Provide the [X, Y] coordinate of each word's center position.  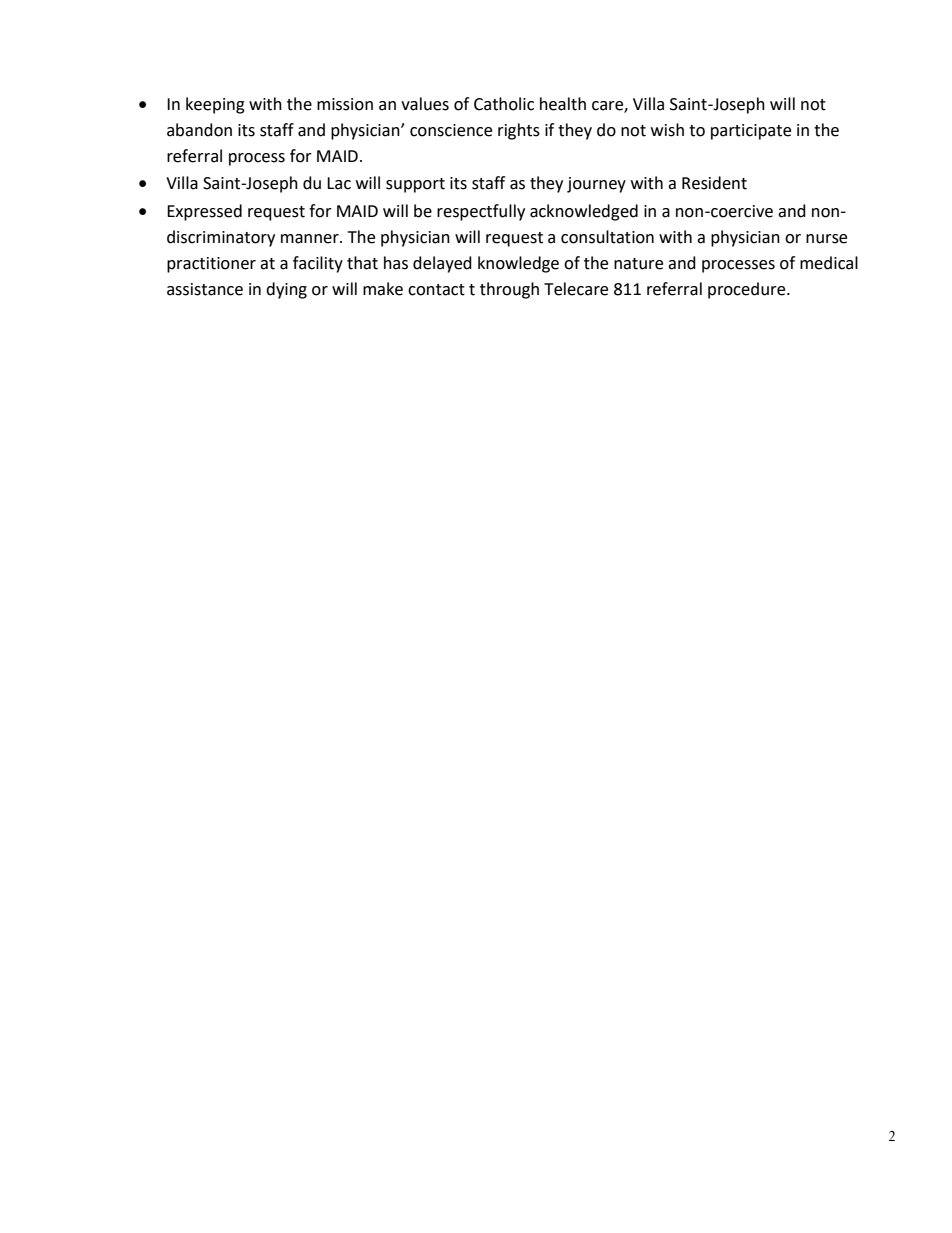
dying [286, 290]
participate [751, 132]
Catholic [504, 104]
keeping [215, 105]
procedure [748, 290]
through [509, 290]
